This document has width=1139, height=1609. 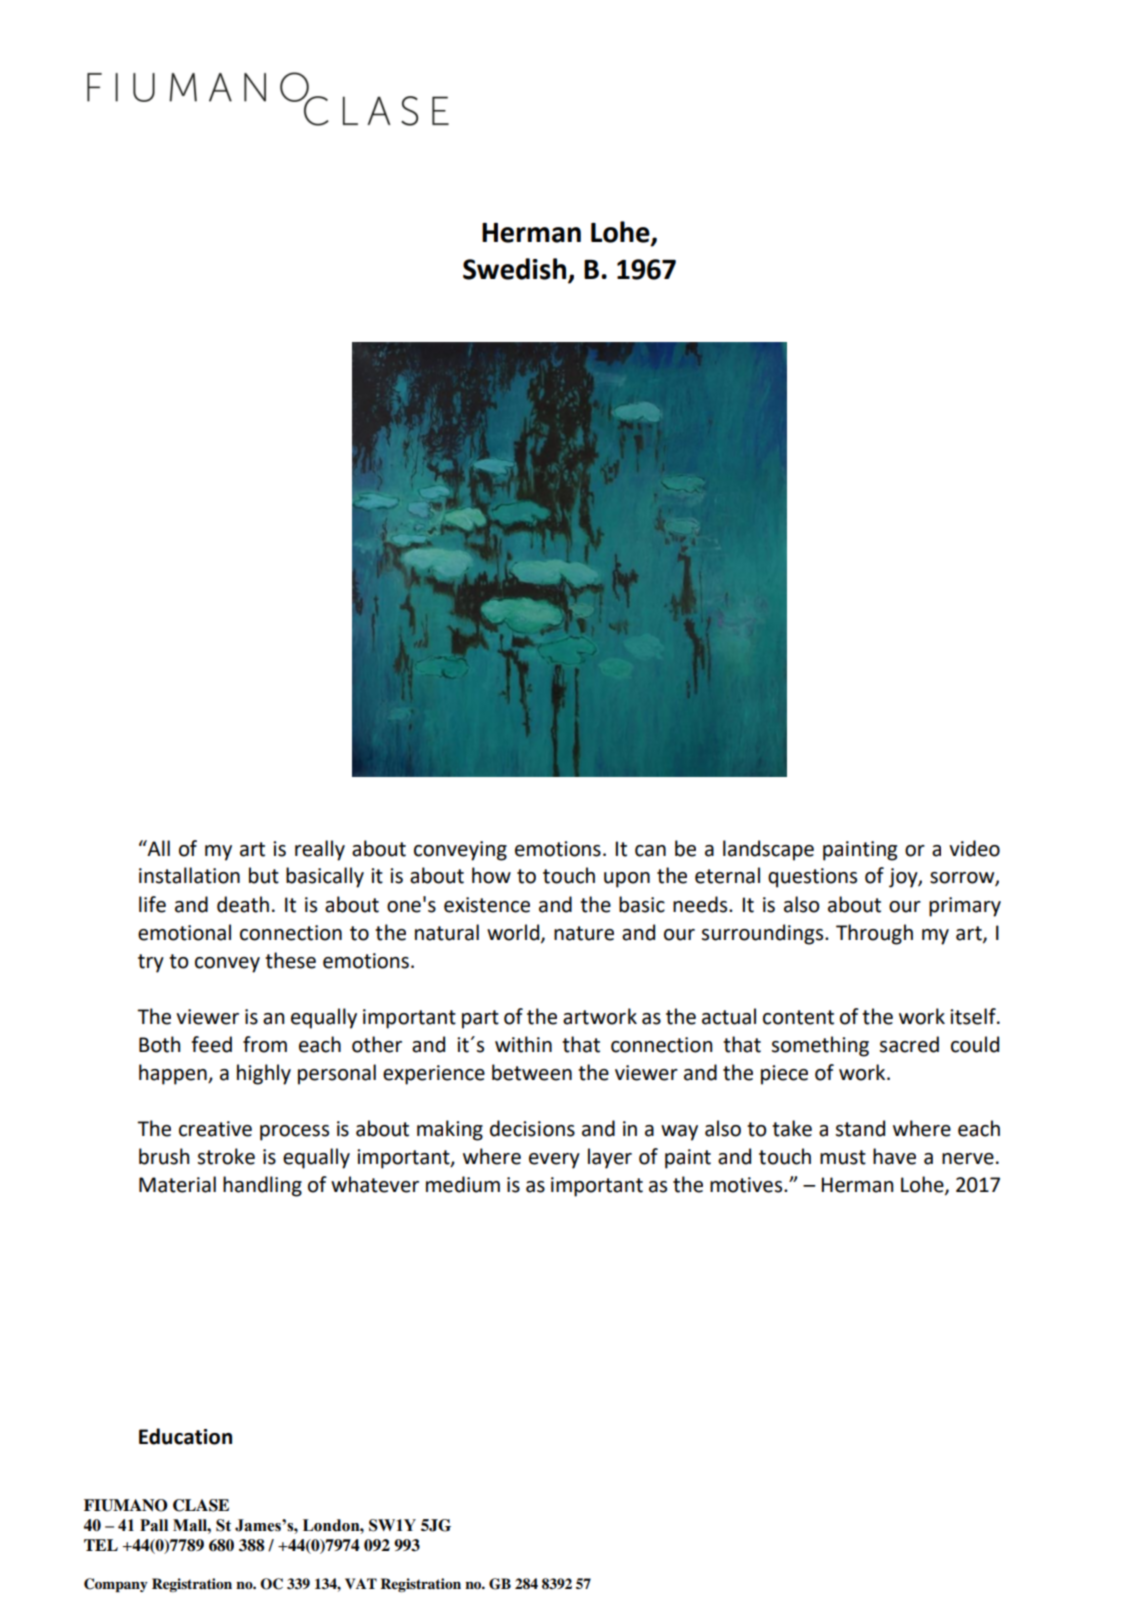 What do you see at coordinates (554, 1161) in the document?
I see `every` at bounding box center [554, 1161].
